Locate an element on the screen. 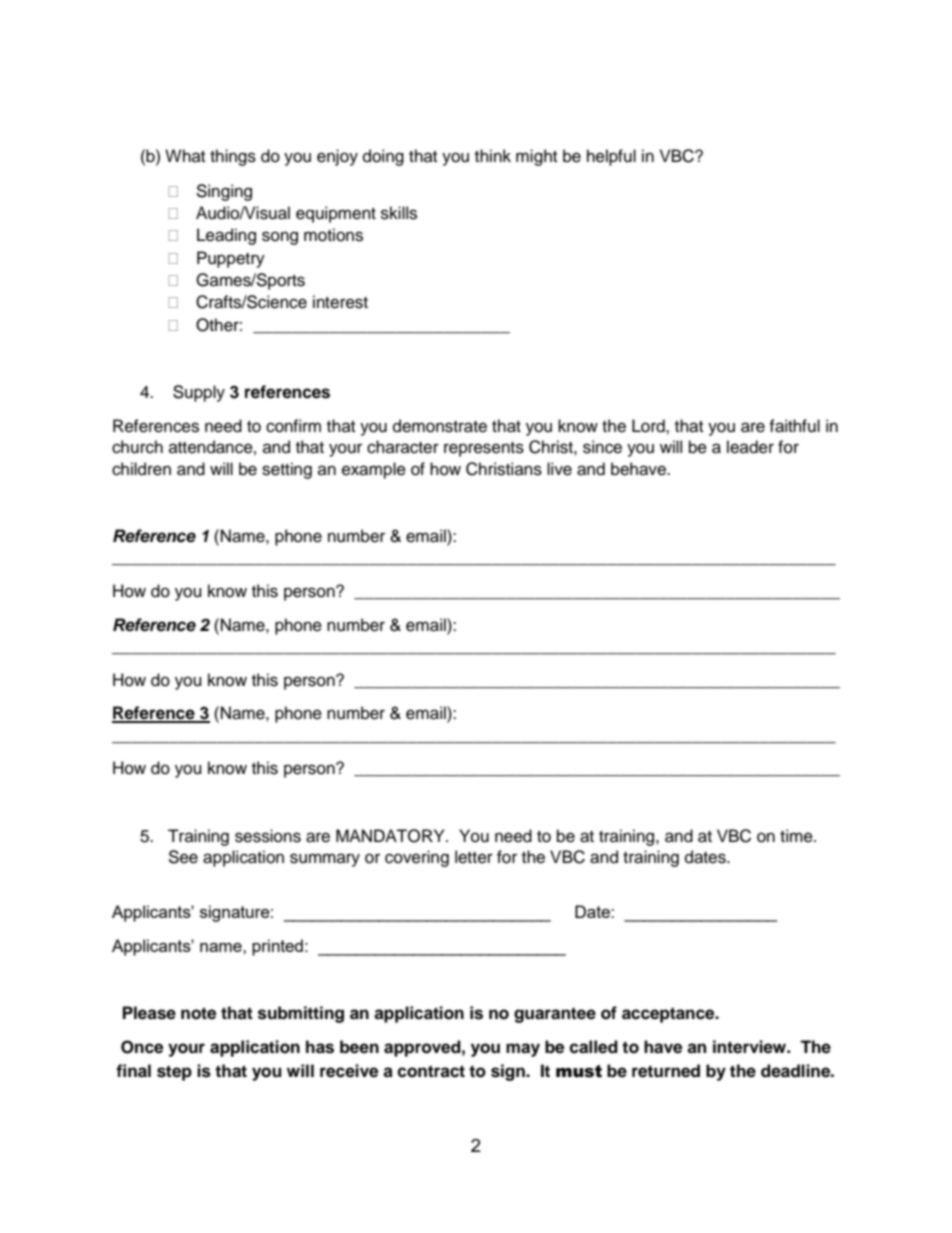  example is located at coordinates (374, 470).
